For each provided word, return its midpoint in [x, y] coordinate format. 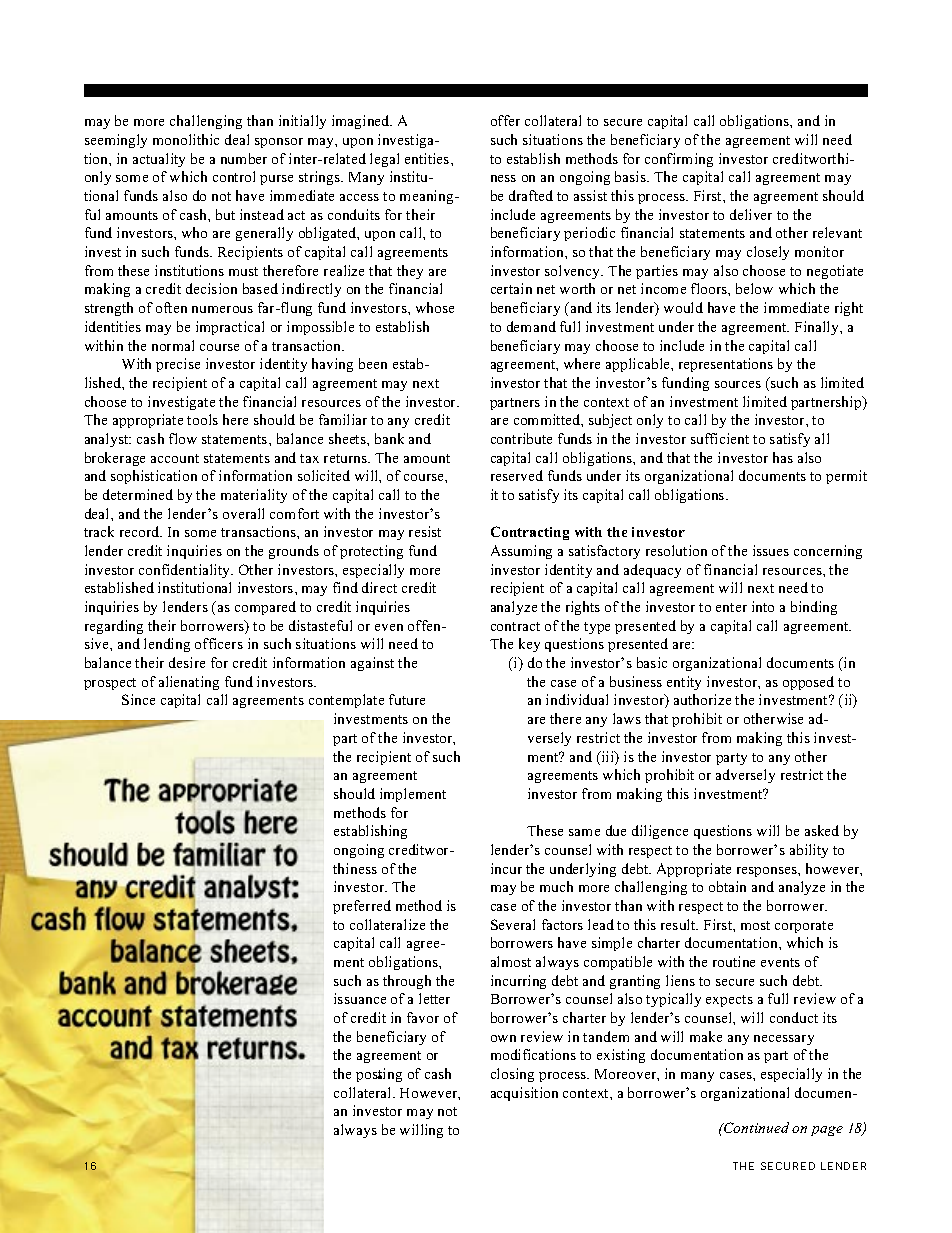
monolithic [186, 139]
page [827, 1131]
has [783, 457]
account [175, 458]
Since [138, 699]
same [584, 832]
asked [822, 830]
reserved [517, 475]
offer [505, 120]
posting [379, 1075]
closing [512, 1075]
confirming [679, 160]
